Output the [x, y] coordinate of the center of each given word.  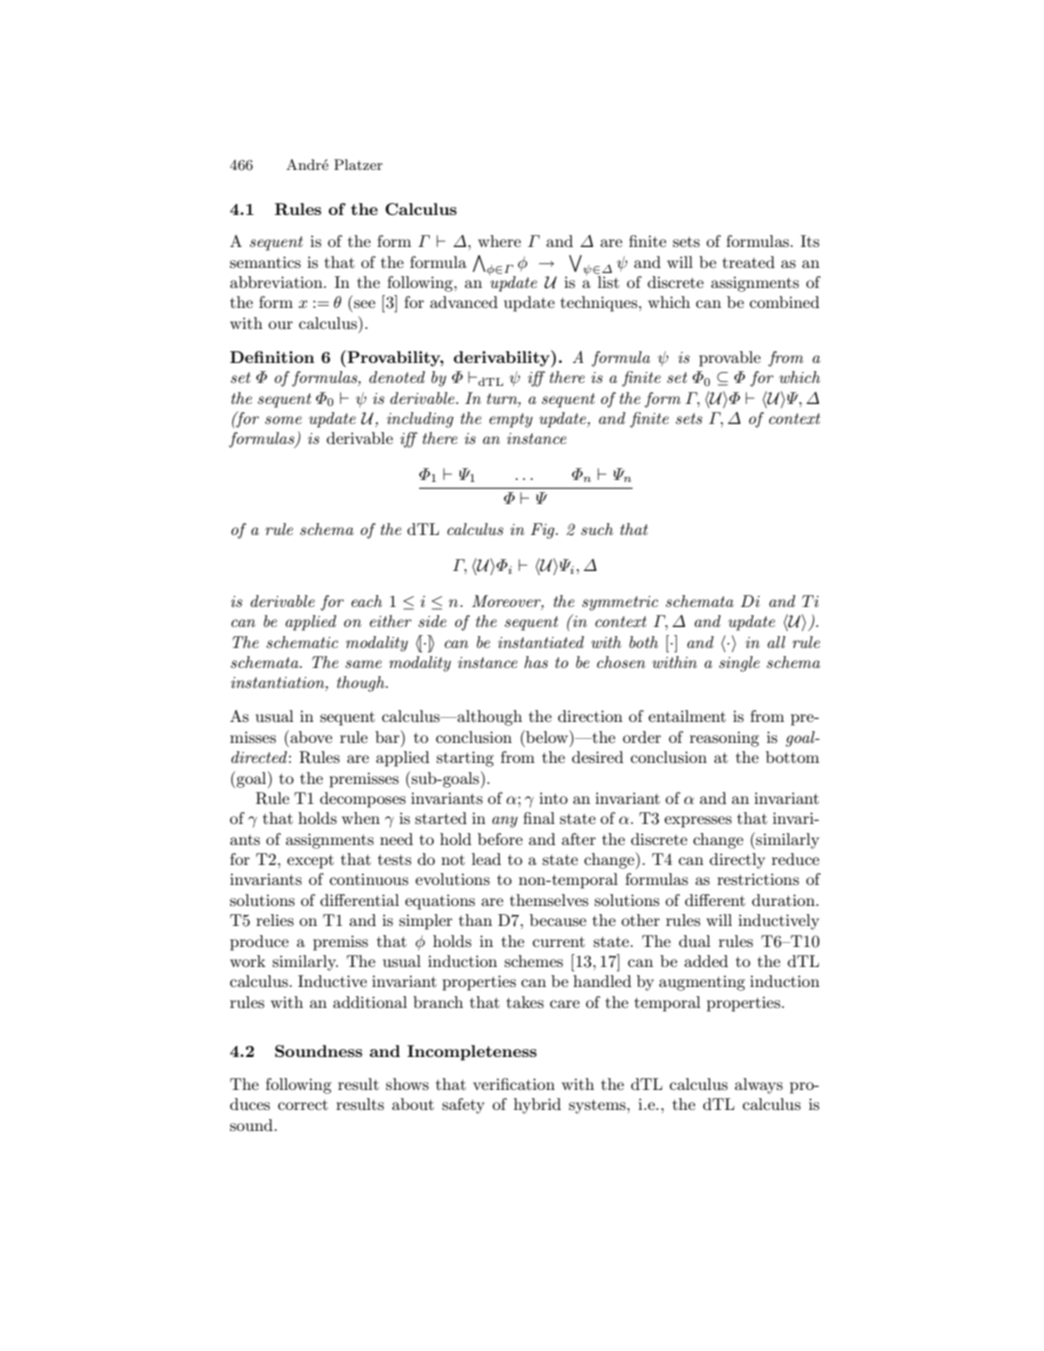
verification [514, 1084]
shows [407, 1084]
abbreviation [277, 282]
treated [748, 262]
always [759, 1086]
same [363, 664]
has [536, 662]
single [739, 664]
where [499, 241]
